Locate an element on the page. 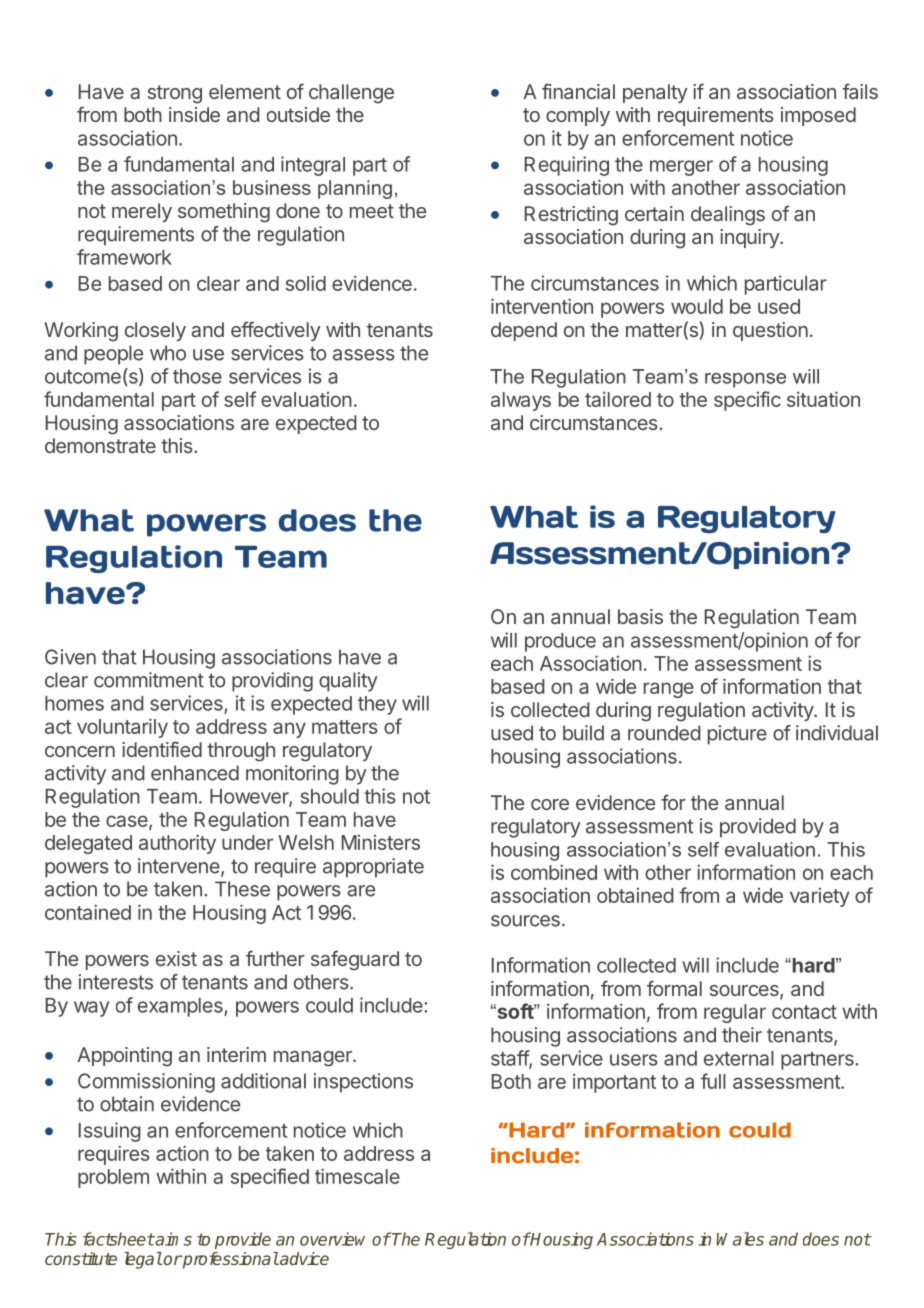  enhanced is located at coordinates (195, 773).
